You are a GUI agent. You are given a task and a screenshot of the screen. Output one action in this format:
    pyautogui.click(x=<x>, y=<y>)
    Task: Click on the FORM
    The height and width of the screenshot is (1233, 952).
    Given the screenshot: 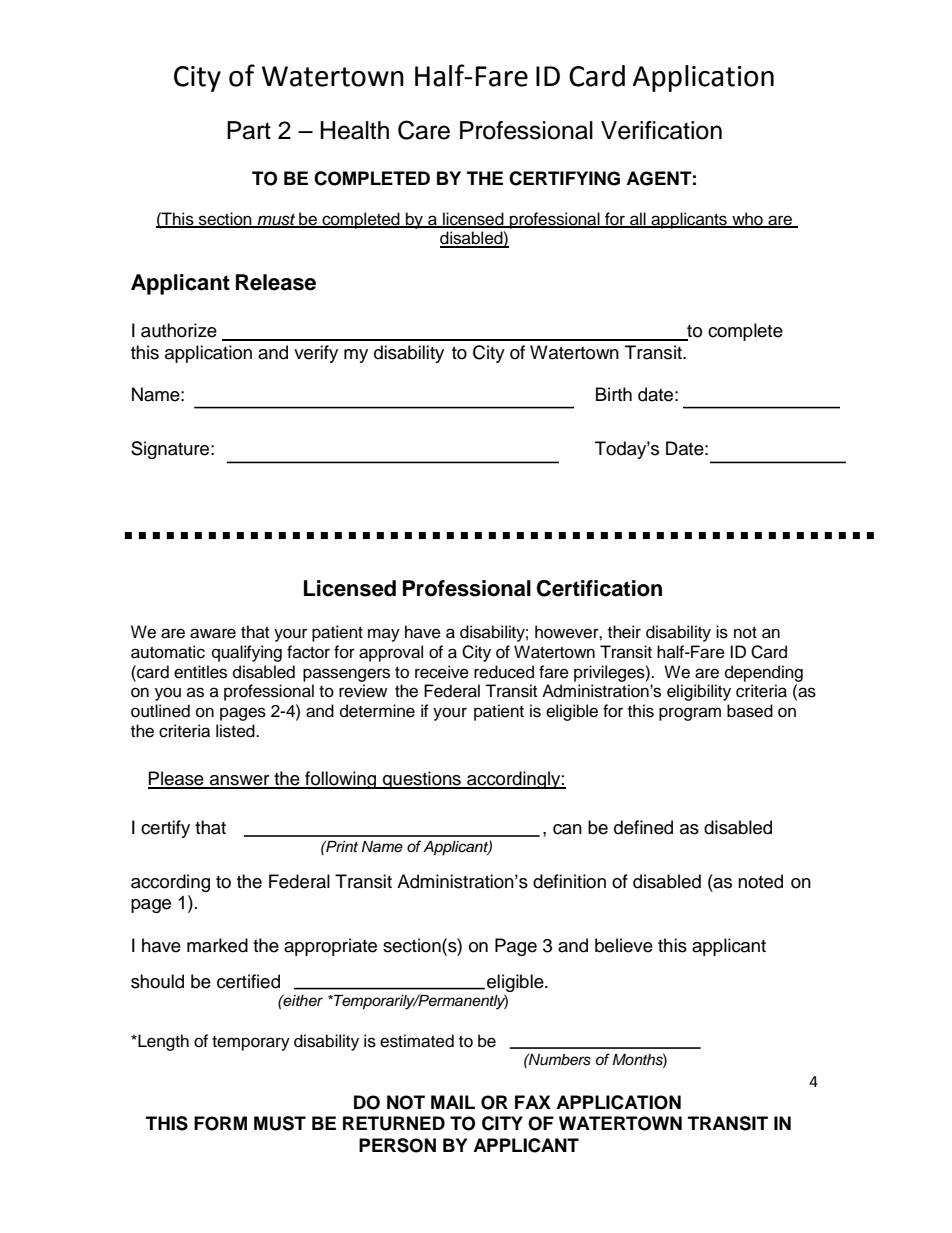 What is the action you would take?
    pyautogui.click(x=220, y=1123)
